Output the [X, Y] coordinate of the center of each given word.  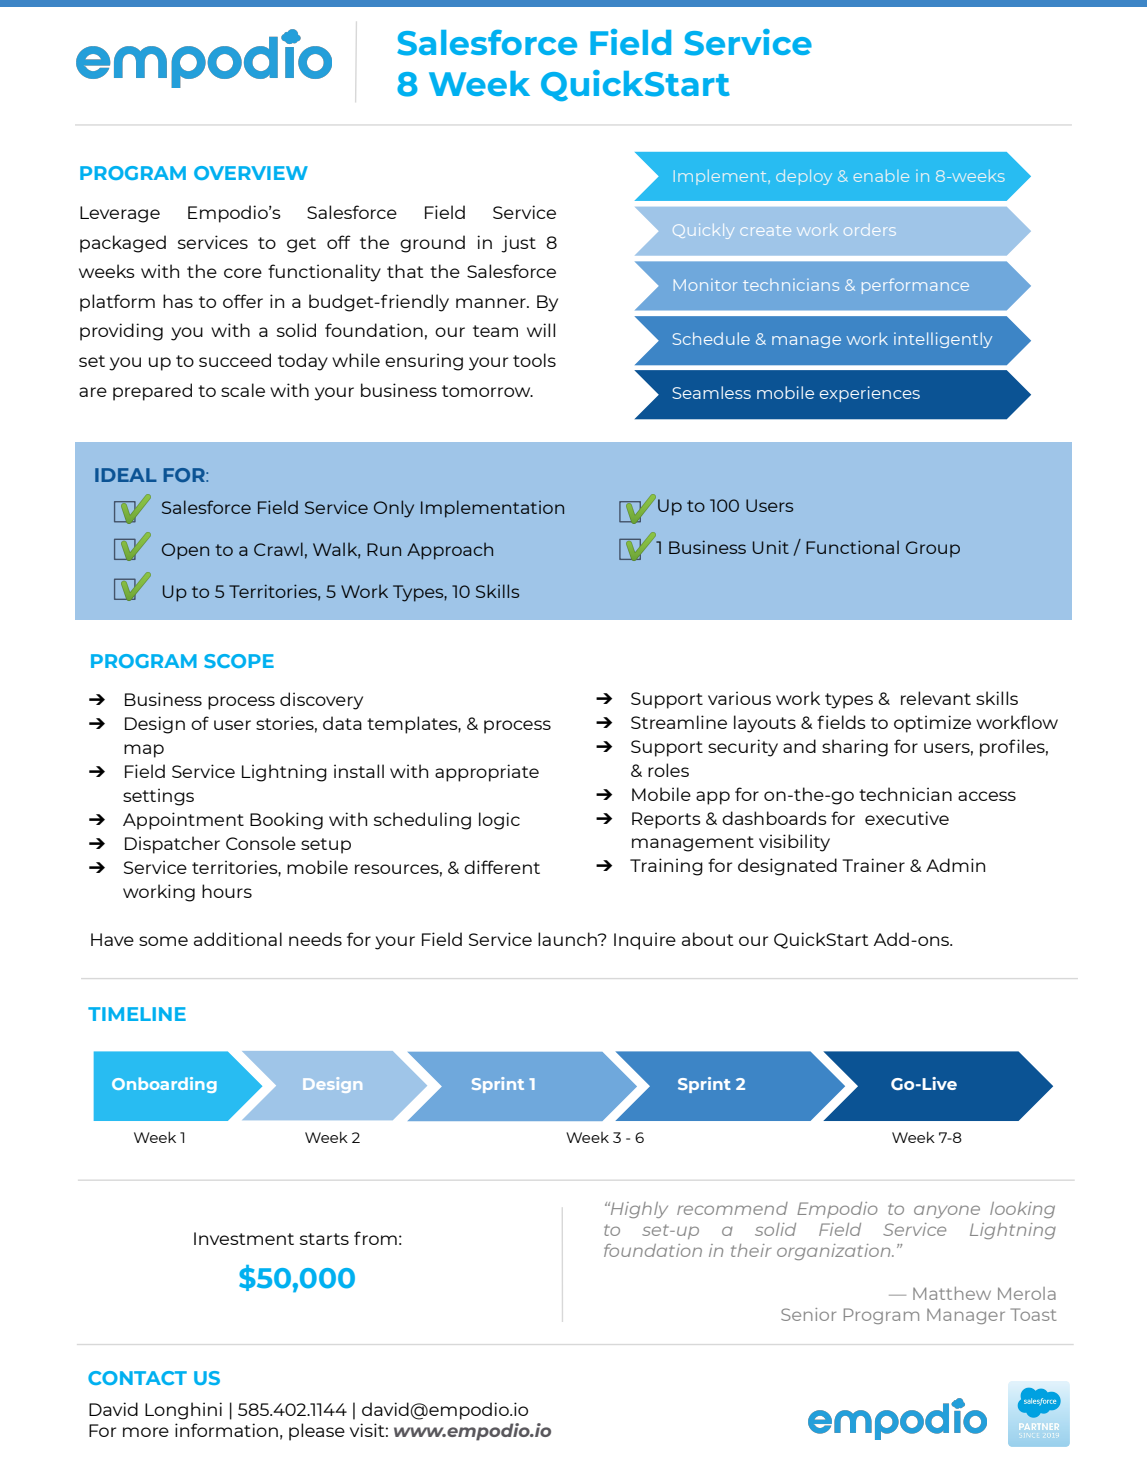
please [317, 1432]
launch [568, 939]
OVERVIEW [251, 173]
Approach [450, 551]
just [518, 244]
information [226, 1430]
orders [870, 231]
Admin [955, 865]
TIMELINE [137, 1014]
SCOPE [239, 661]
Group [933, 549]
